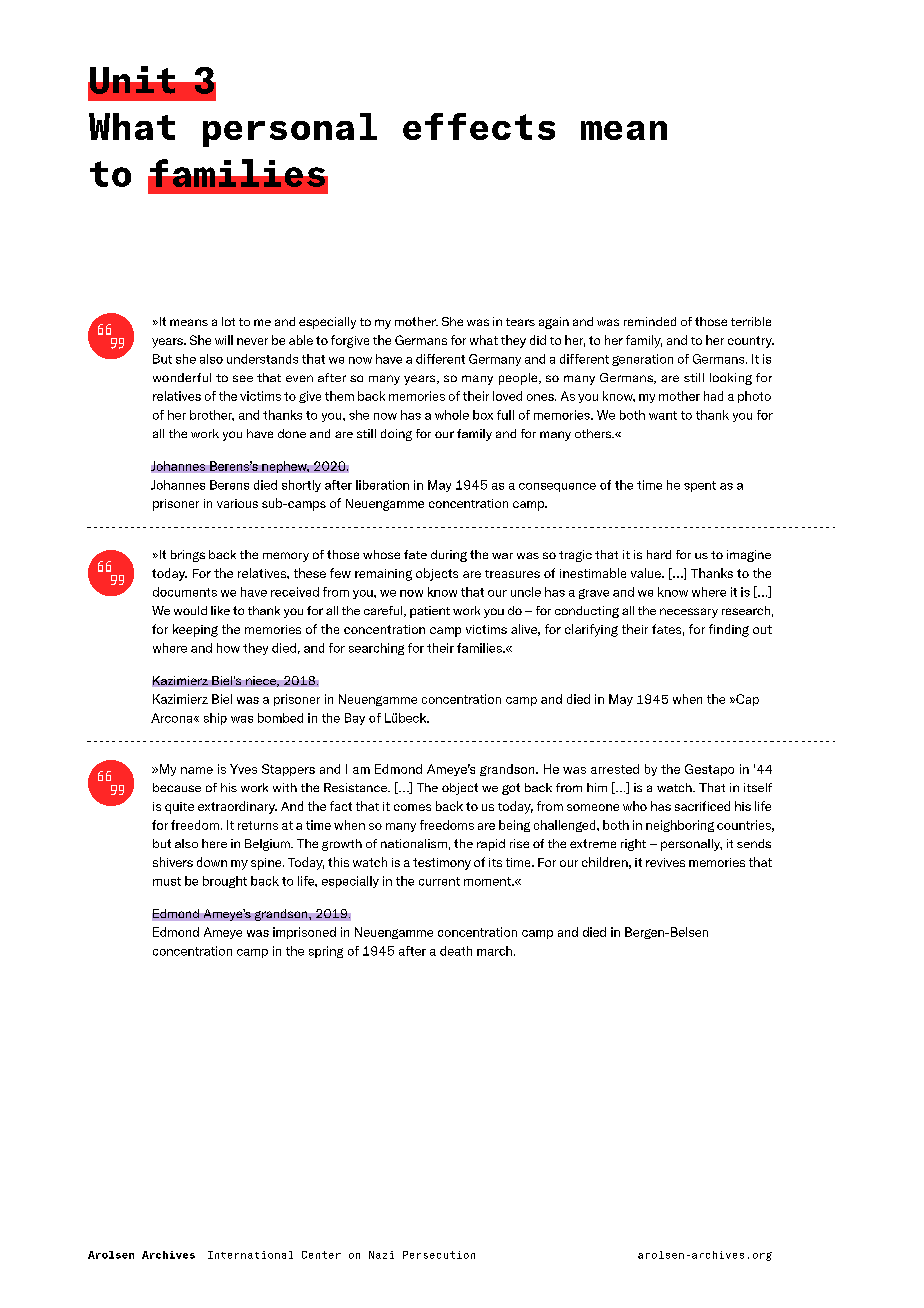 Image resolution: width=924 pixels, height=1308 pixels. What do you see at coordinates (215, 719) in the image?
I see `ship` at bounding box center [215, 719].
